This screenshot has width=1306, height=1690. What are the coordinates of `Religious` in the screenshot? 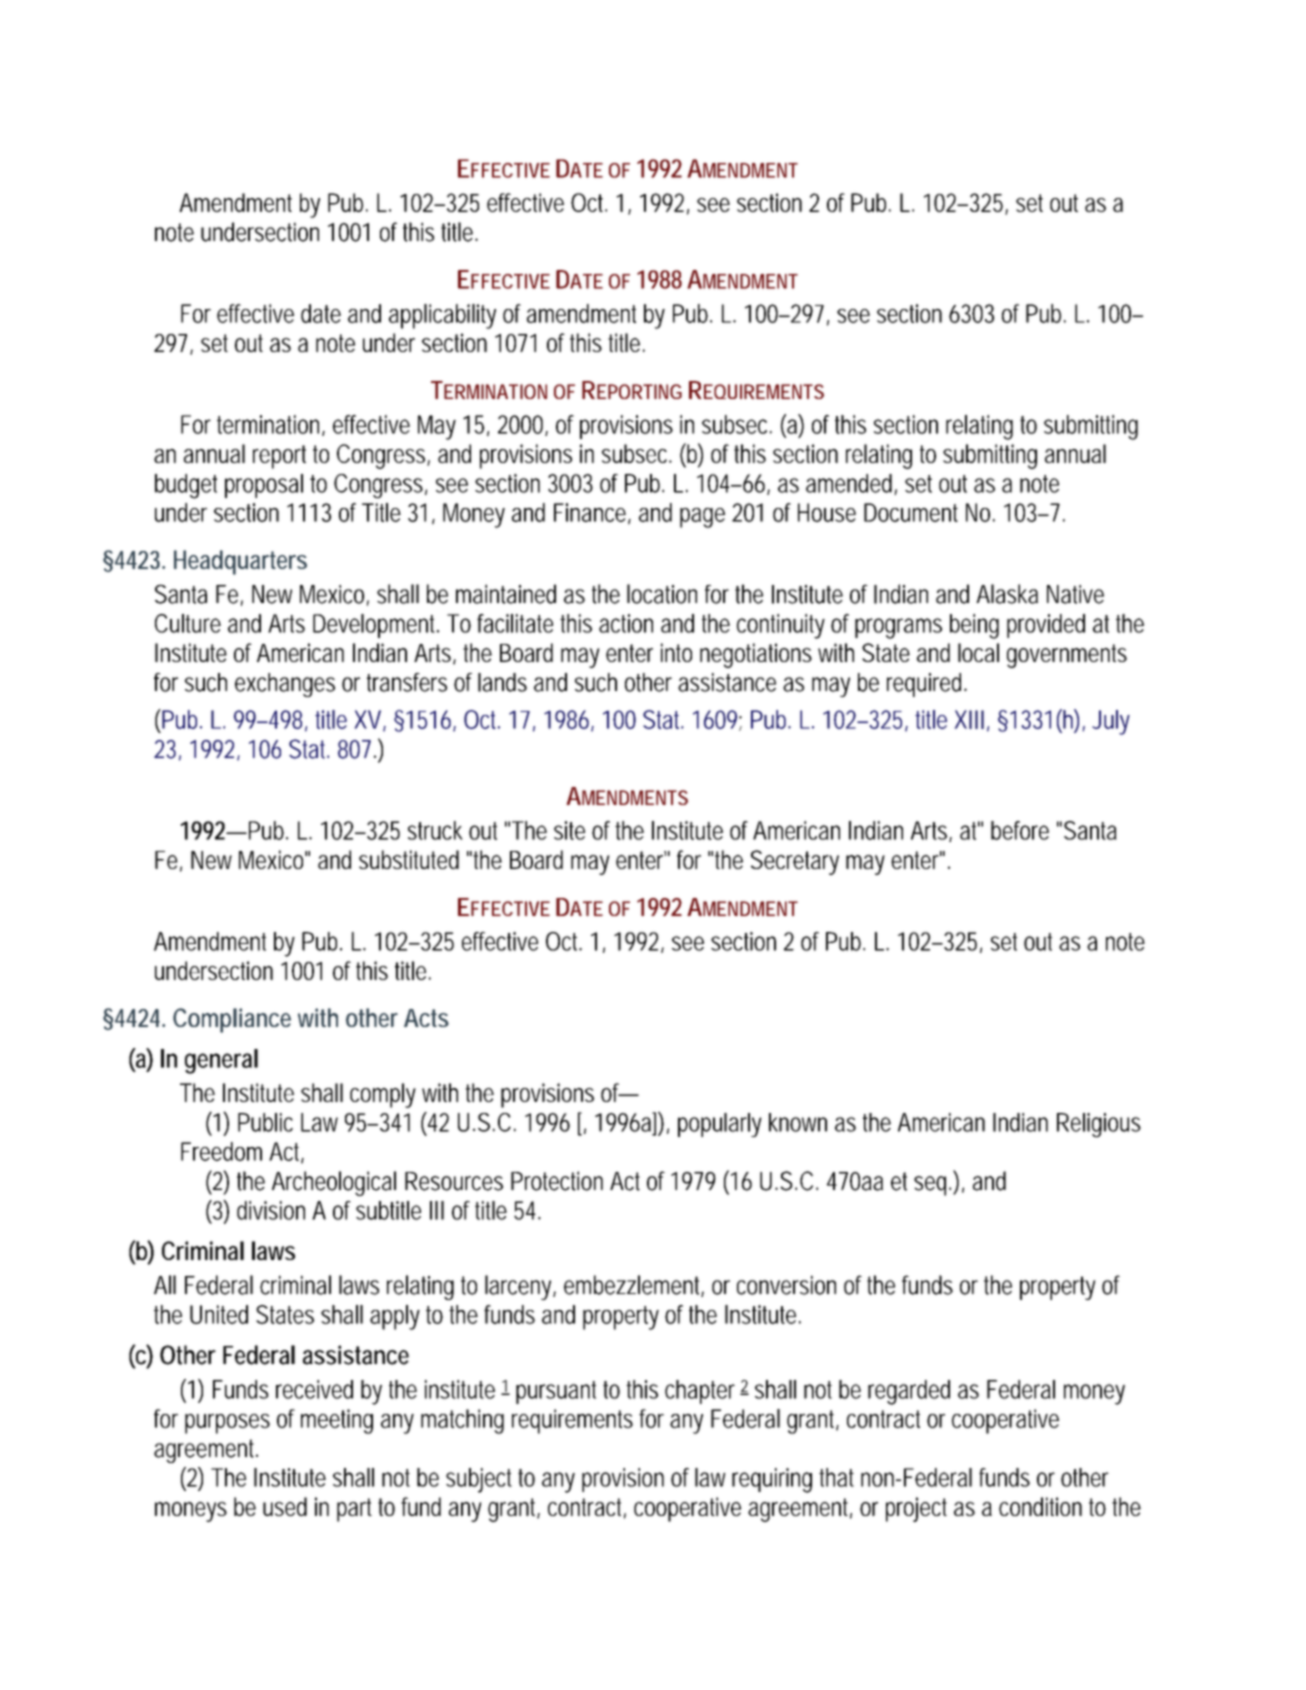 It's located at (1099, 1125).
